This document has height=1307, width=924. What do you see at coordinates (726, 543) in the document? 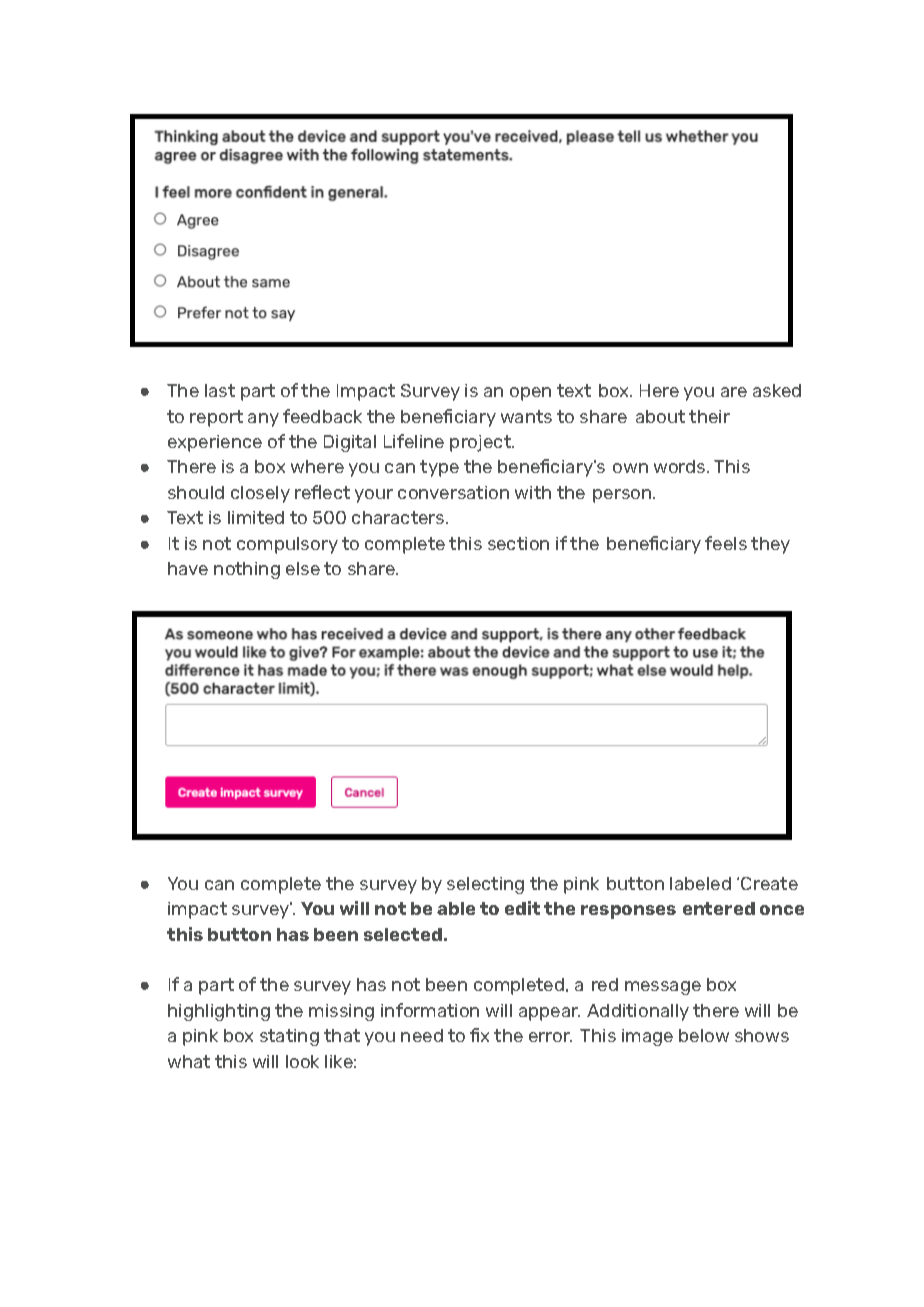
I see `feels` at bounding box center [726, 543].
